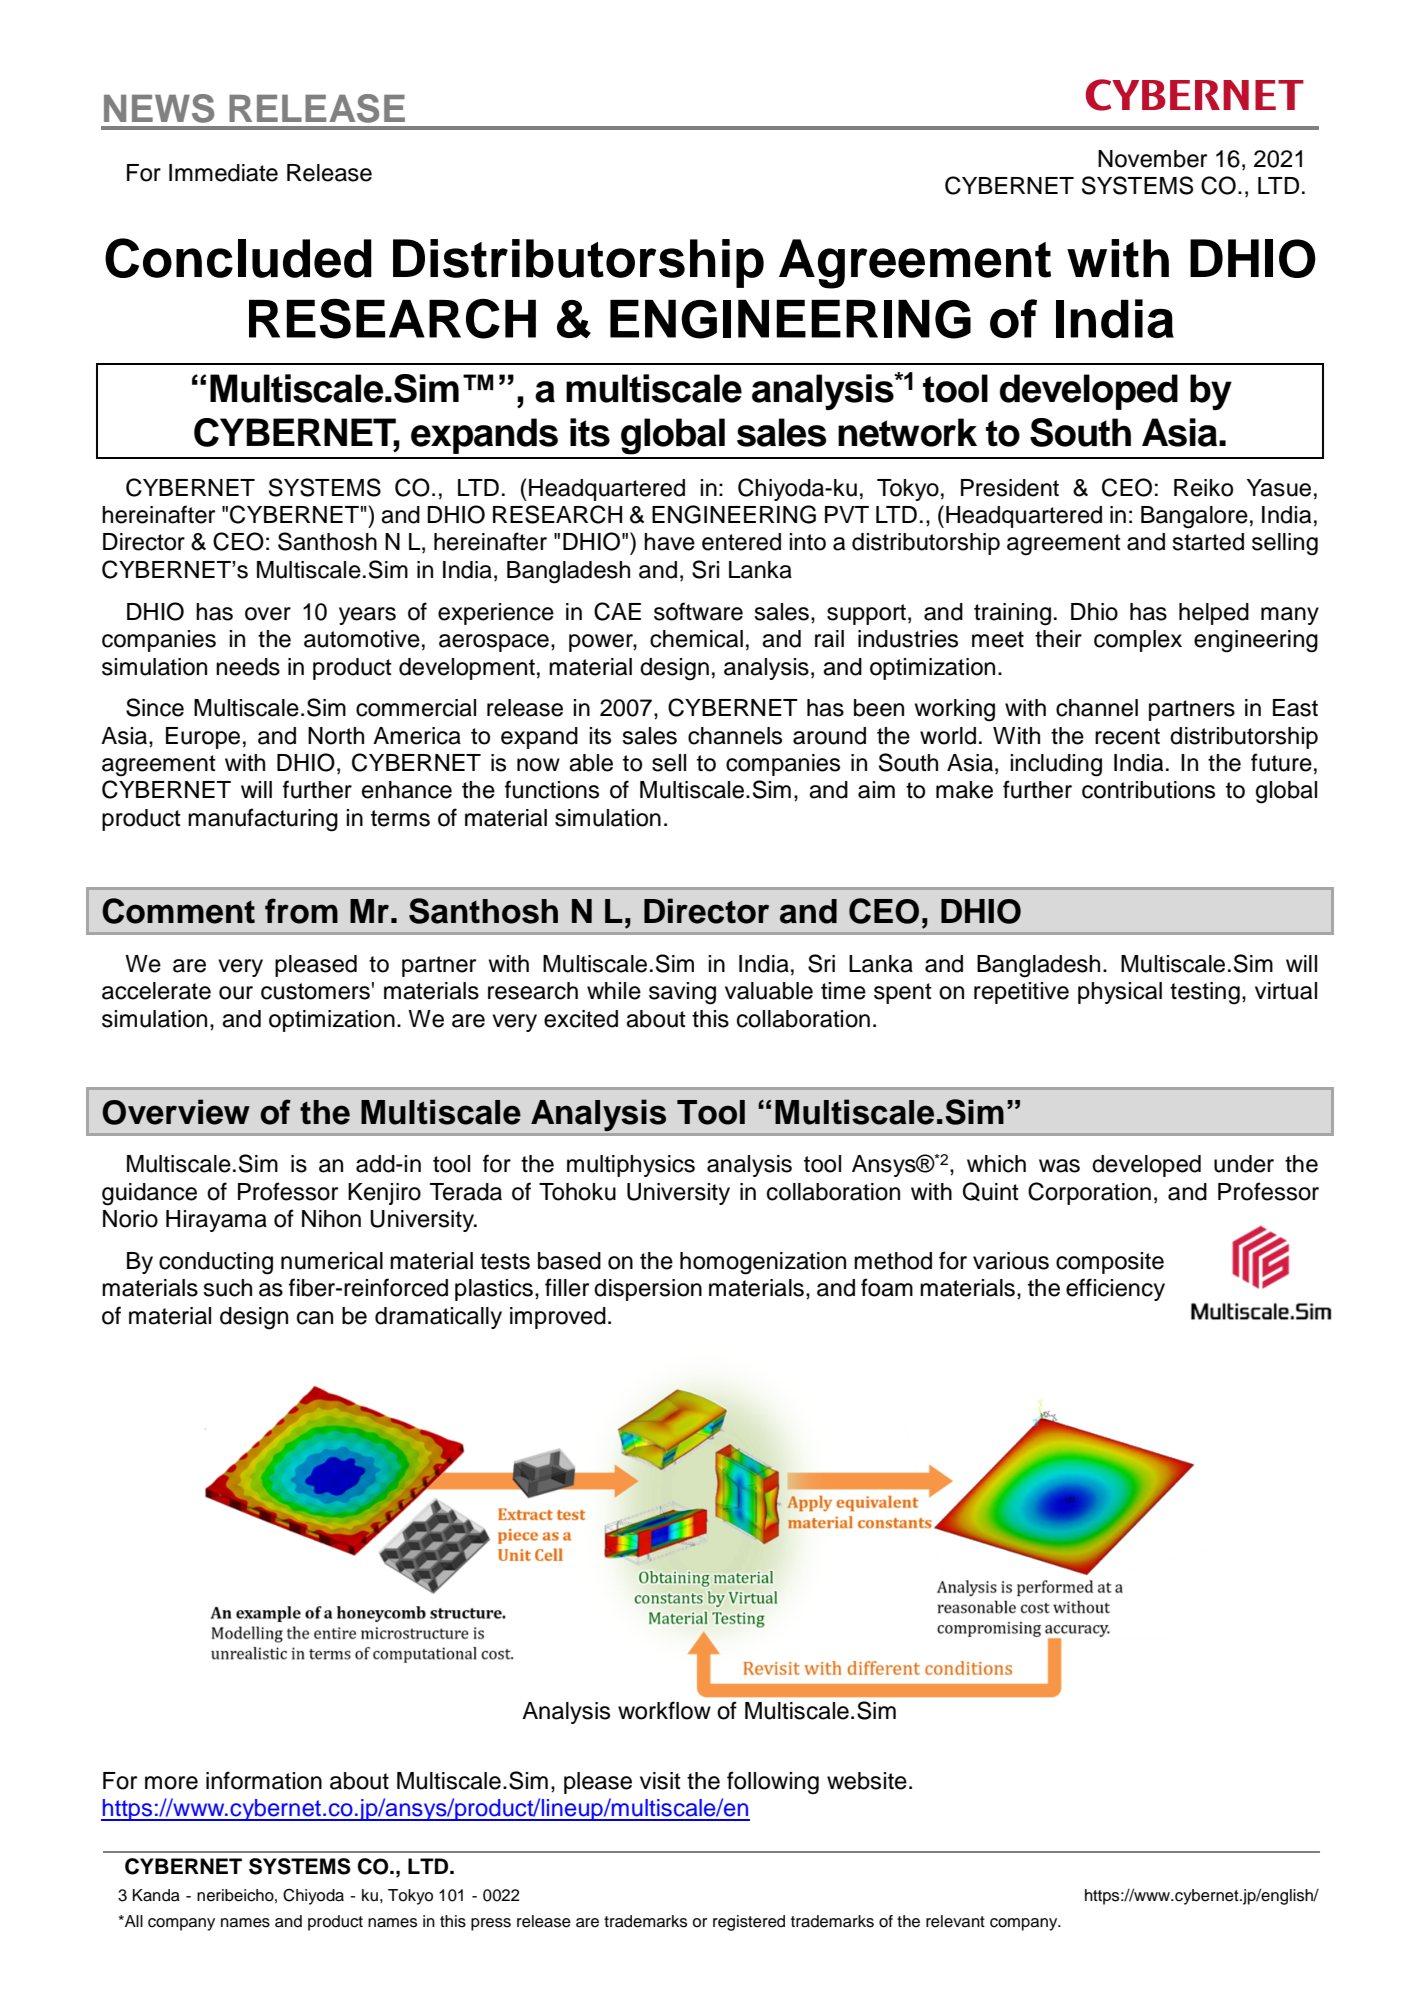 This document has width=1420, height=2008. What do you see at coordinates (1127, 736) in the document?
I see `recent` at bounding box center [1127, 736].
